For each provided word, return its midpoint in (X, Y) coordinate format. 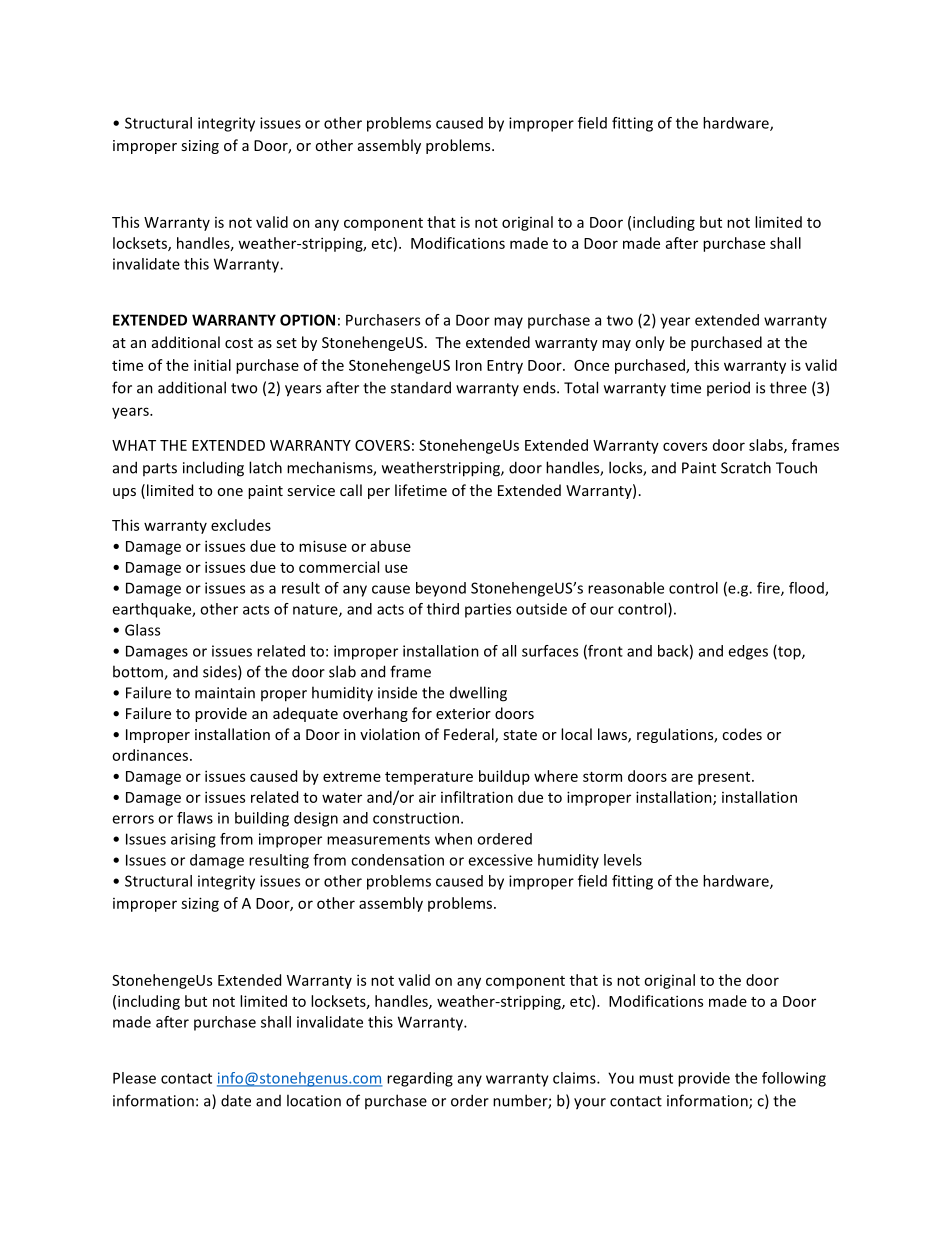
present (725, 778)
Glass (142, 630)
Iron (469, 365)
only (650, 343)
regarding (420, 1079)
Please (134, 1078)
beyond (441, 589)
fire (769, 589)
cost (239, 343)
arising (193, 840)
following (794, 1079)
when (453, 839)
